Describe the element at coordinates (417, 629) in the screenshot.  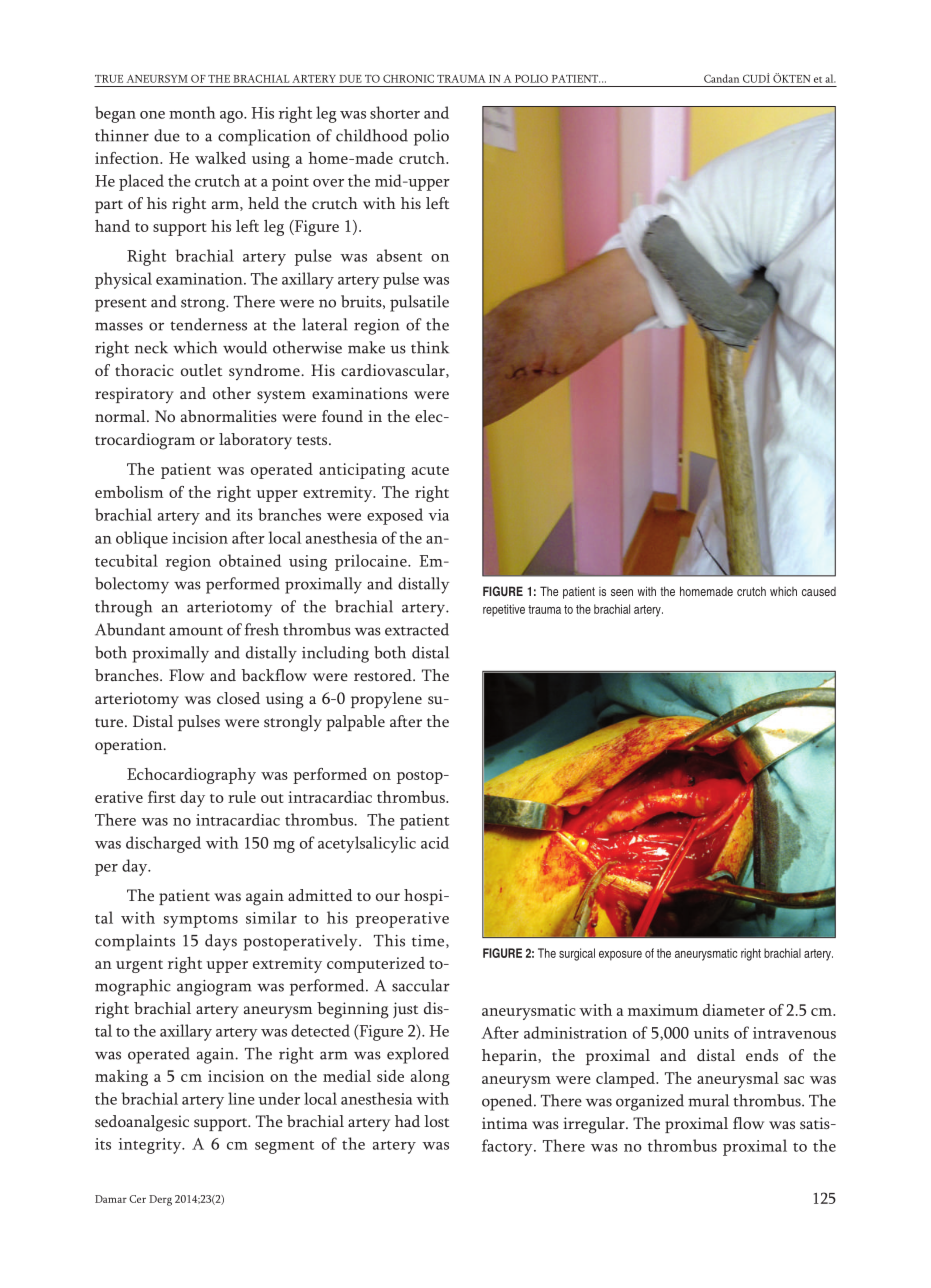
I see `extracted` at that location.
